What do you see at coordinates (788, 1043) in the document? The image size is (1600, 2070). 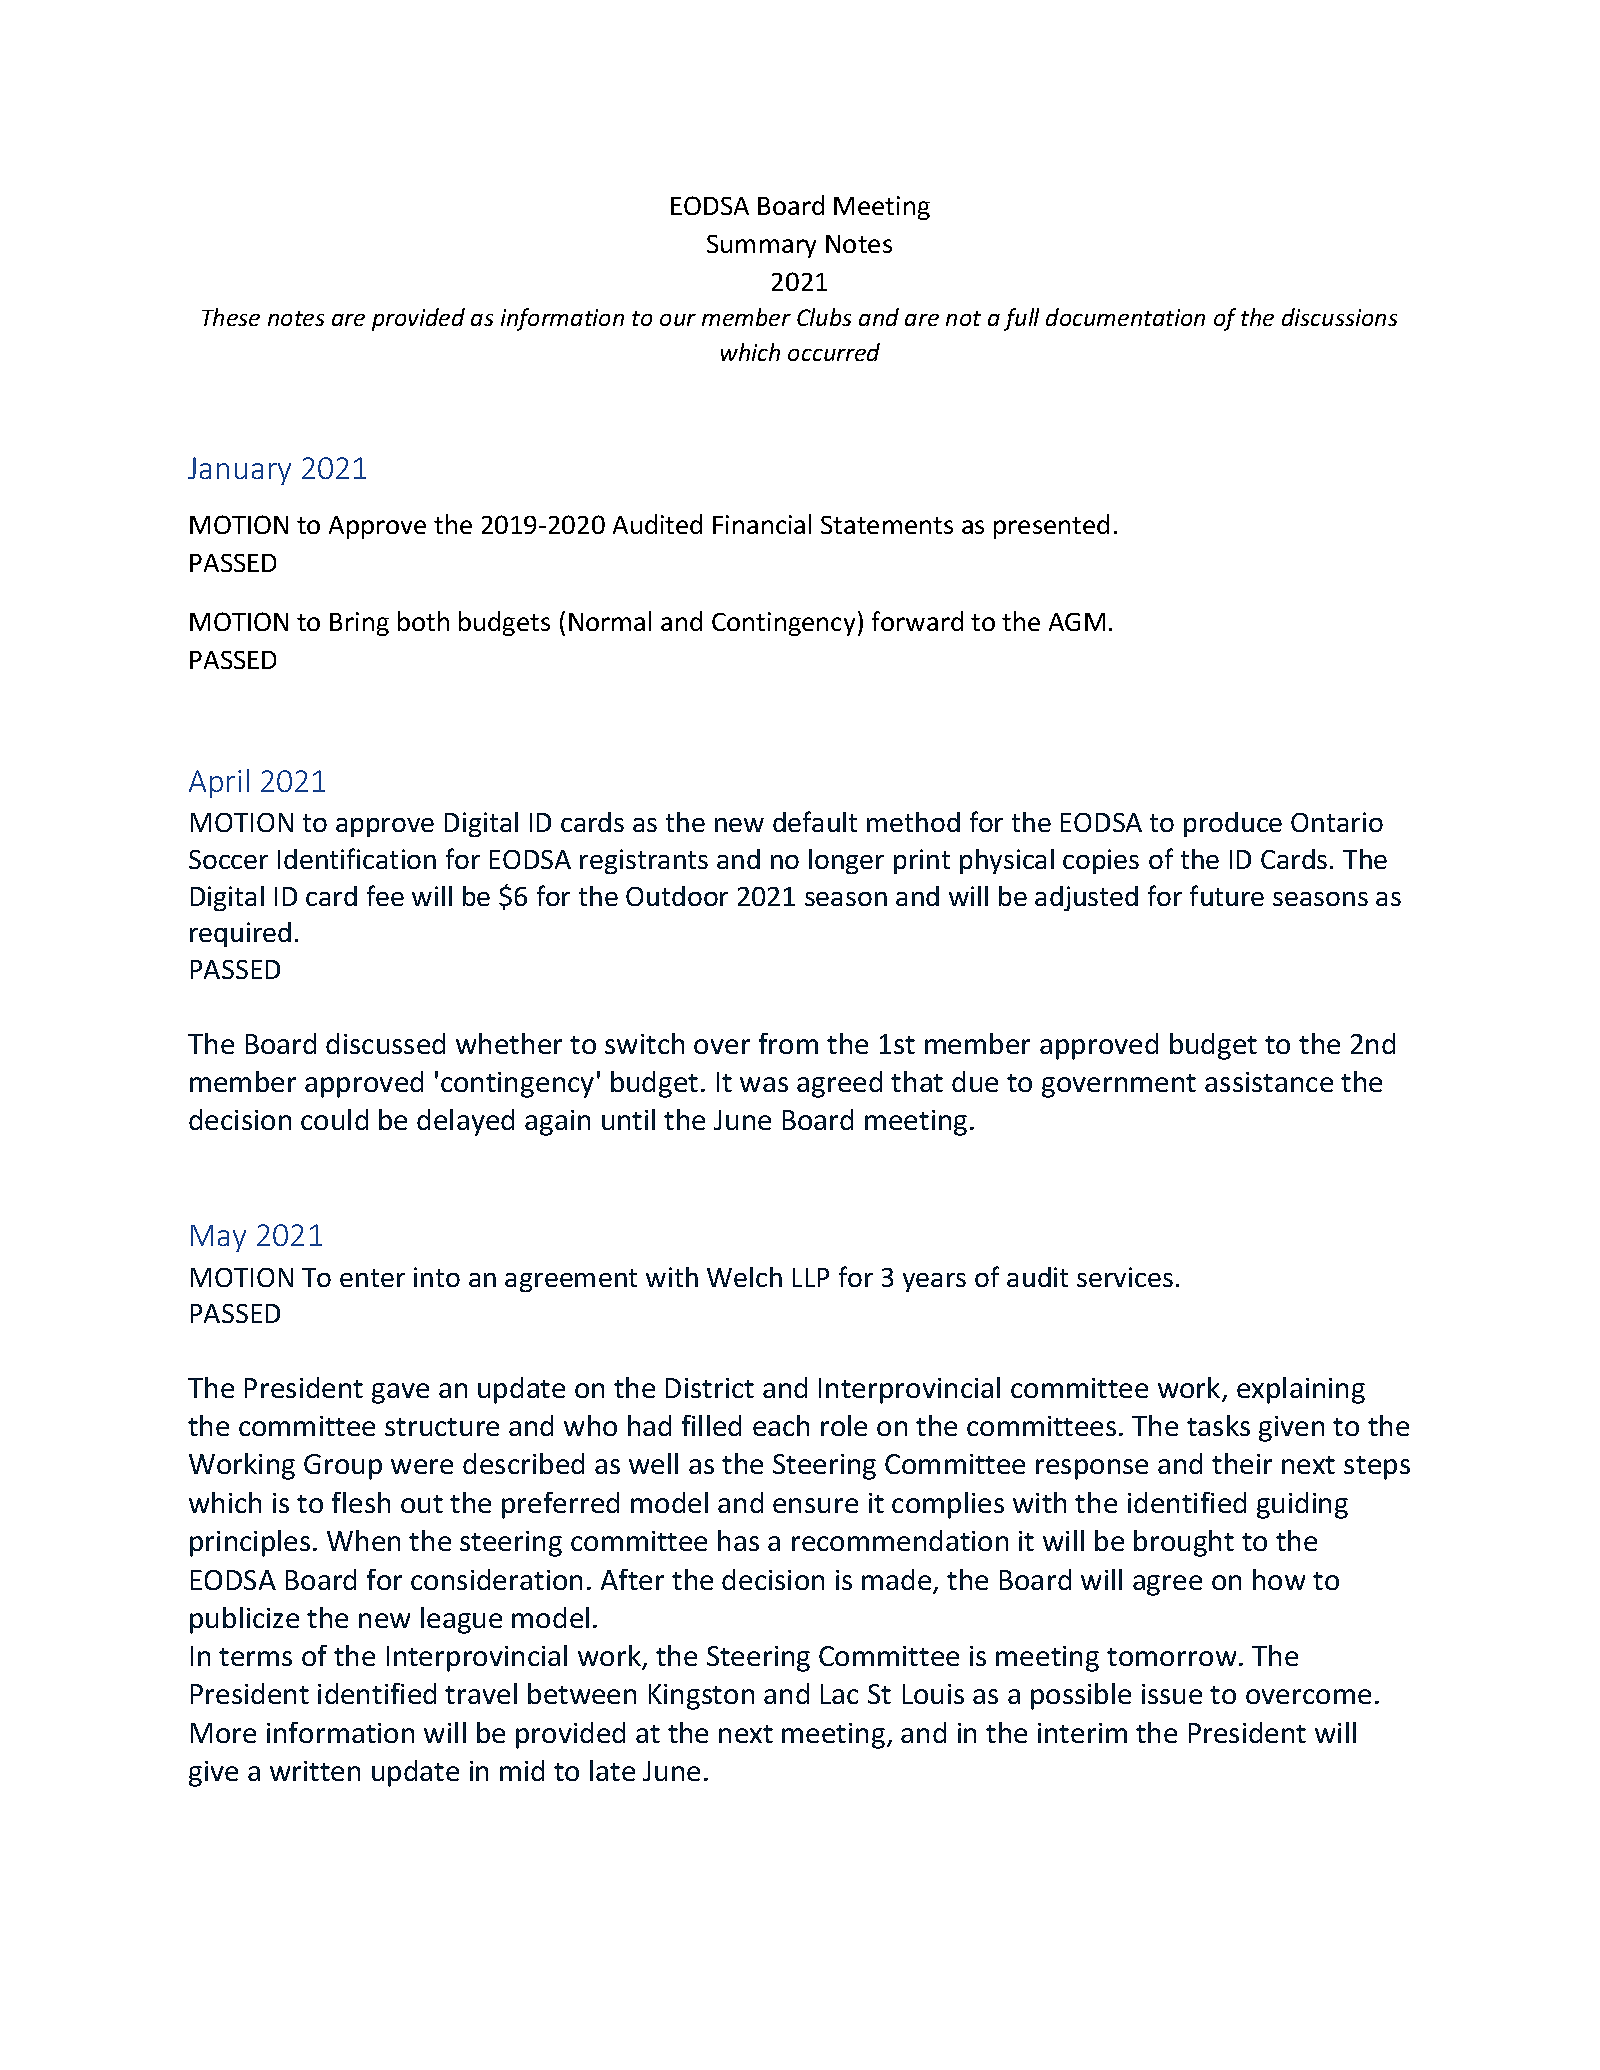 I see `from` at bounding box center [788, 1043].
